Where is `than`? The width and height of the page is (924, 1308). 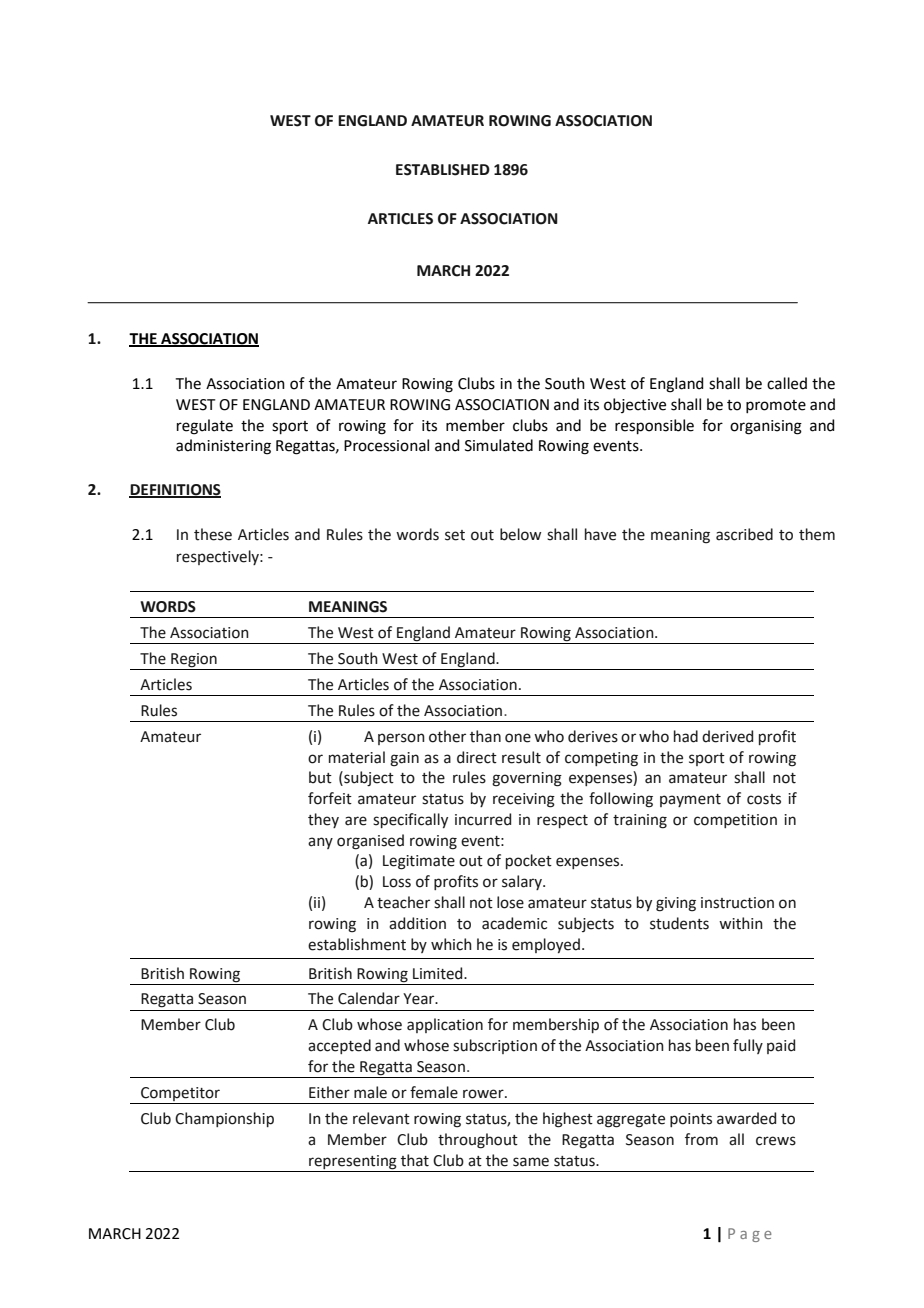
than is located at coordinates (485, 736).
